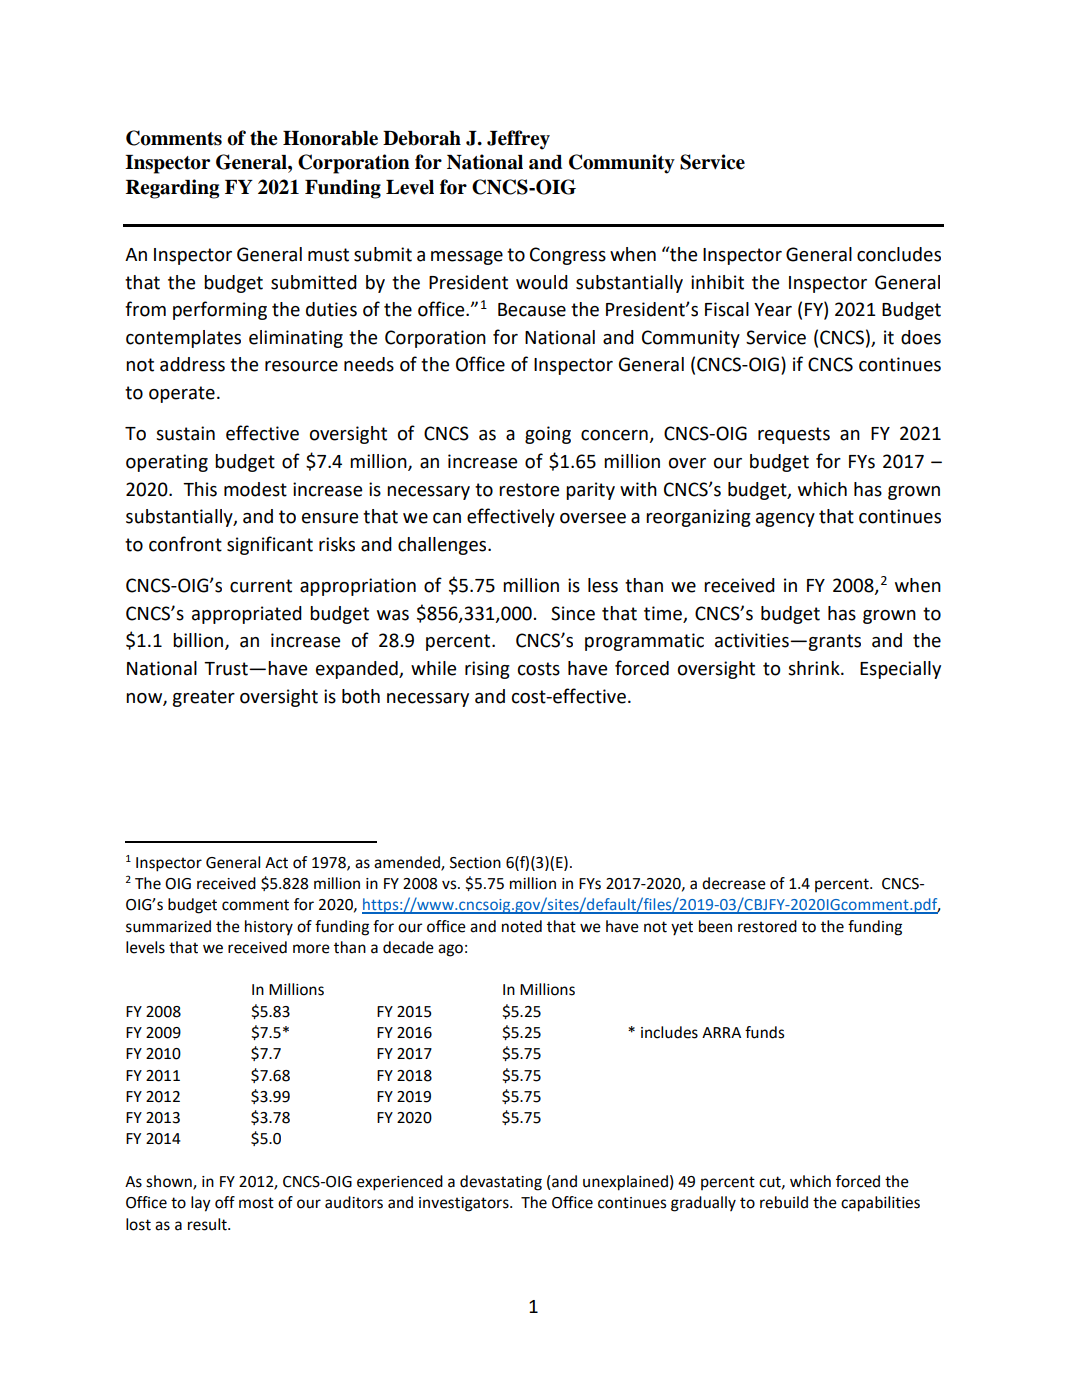  Describe the element at coordinates (475, 863) in the screenshot. I see `Section` at that location.
